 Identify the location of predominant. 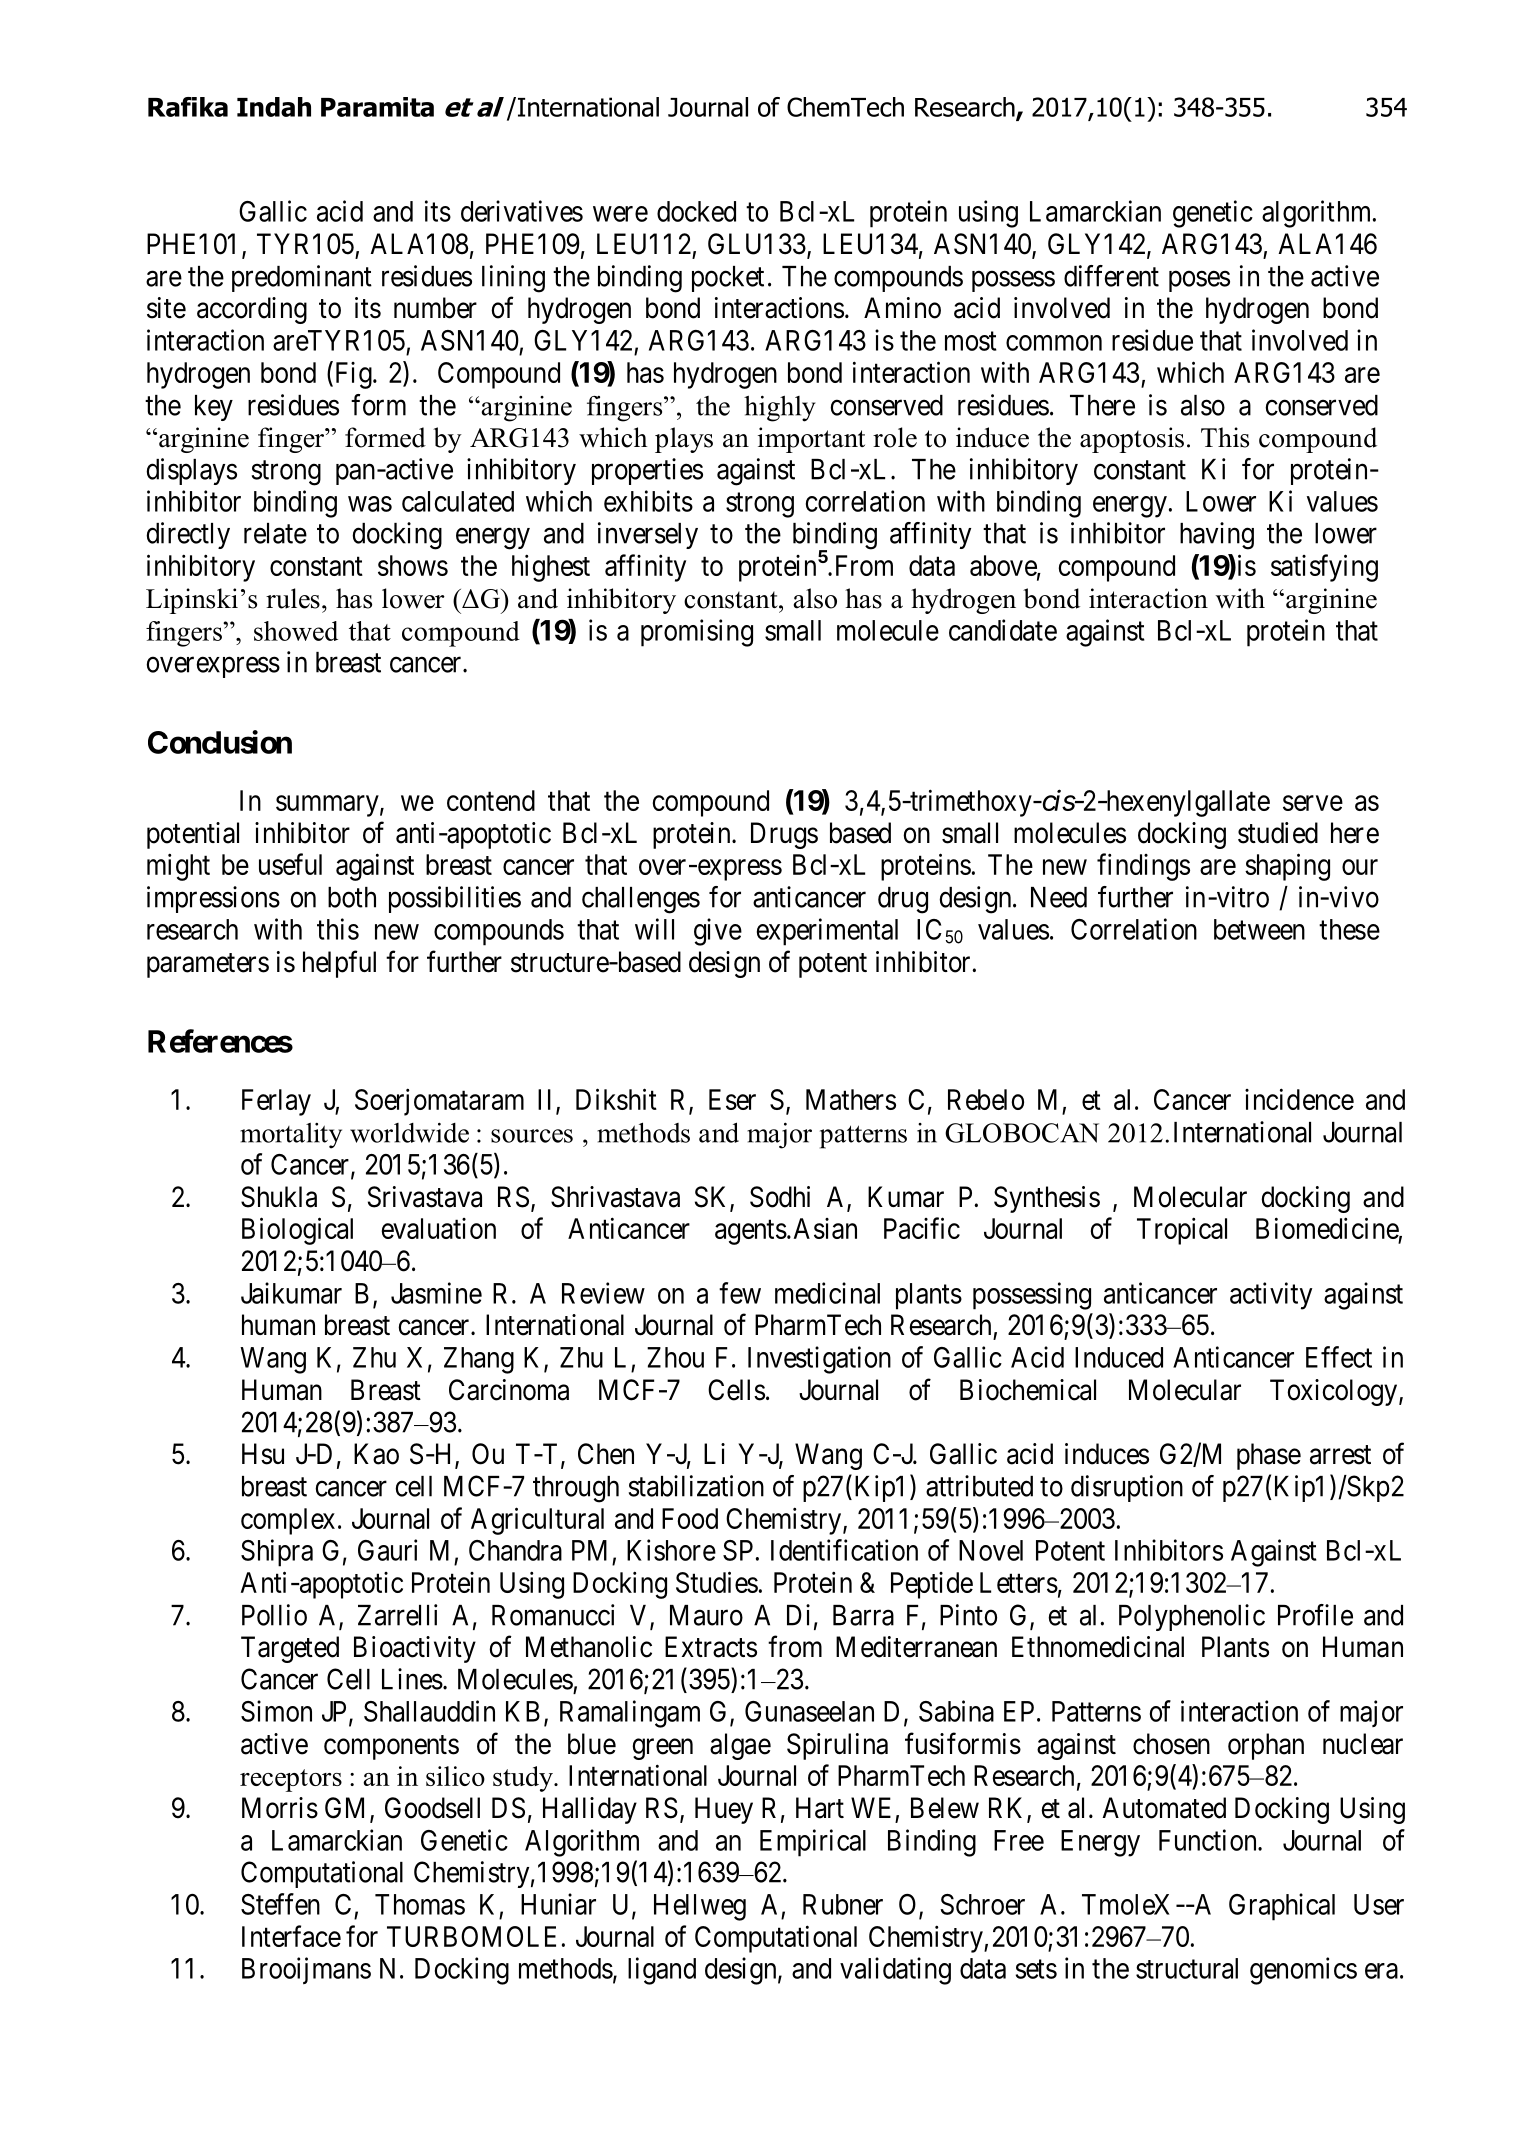
(302, 278).
